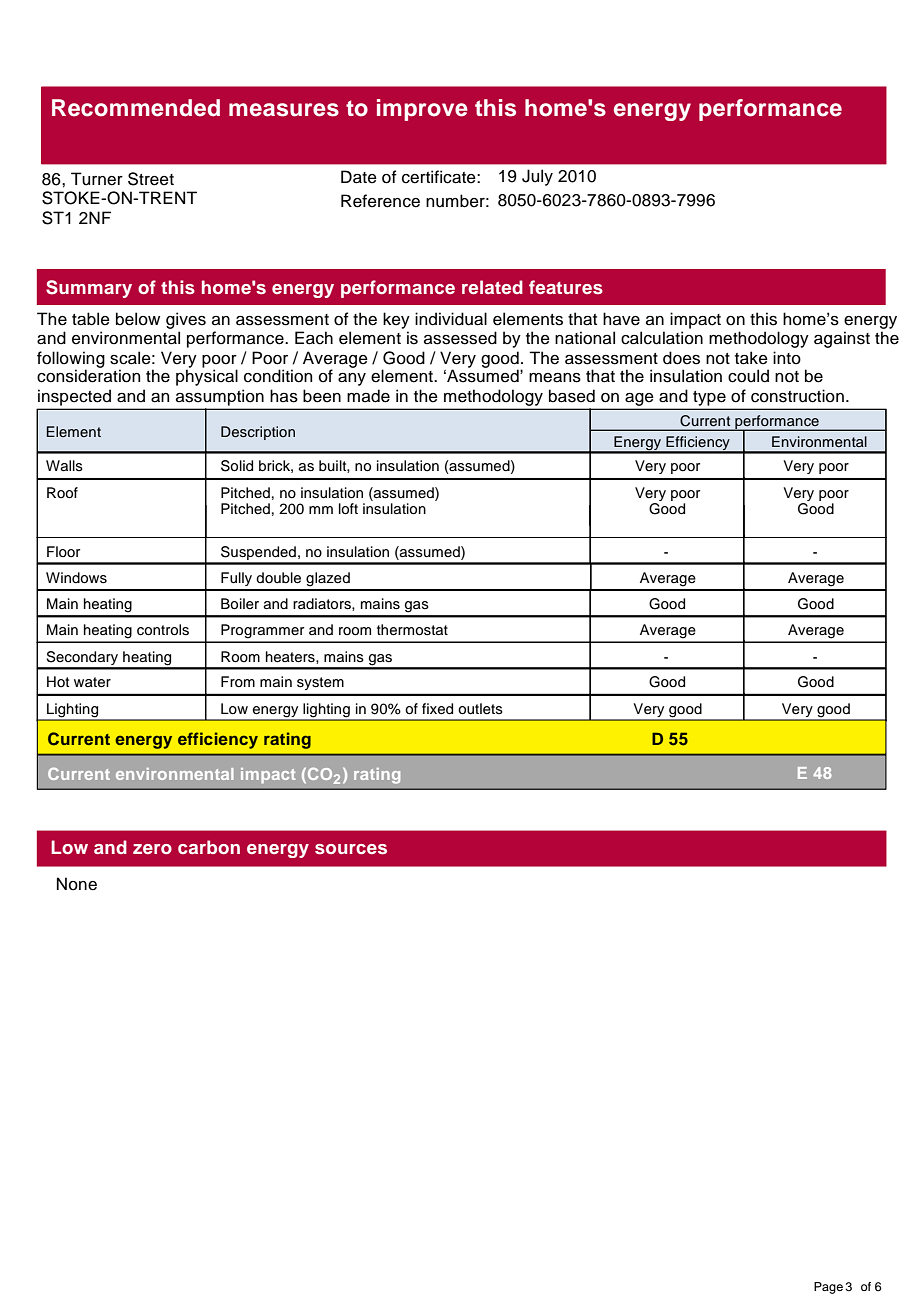 The width and height of the image is (924, 1308). I want to click on None, so click(77, 884).
